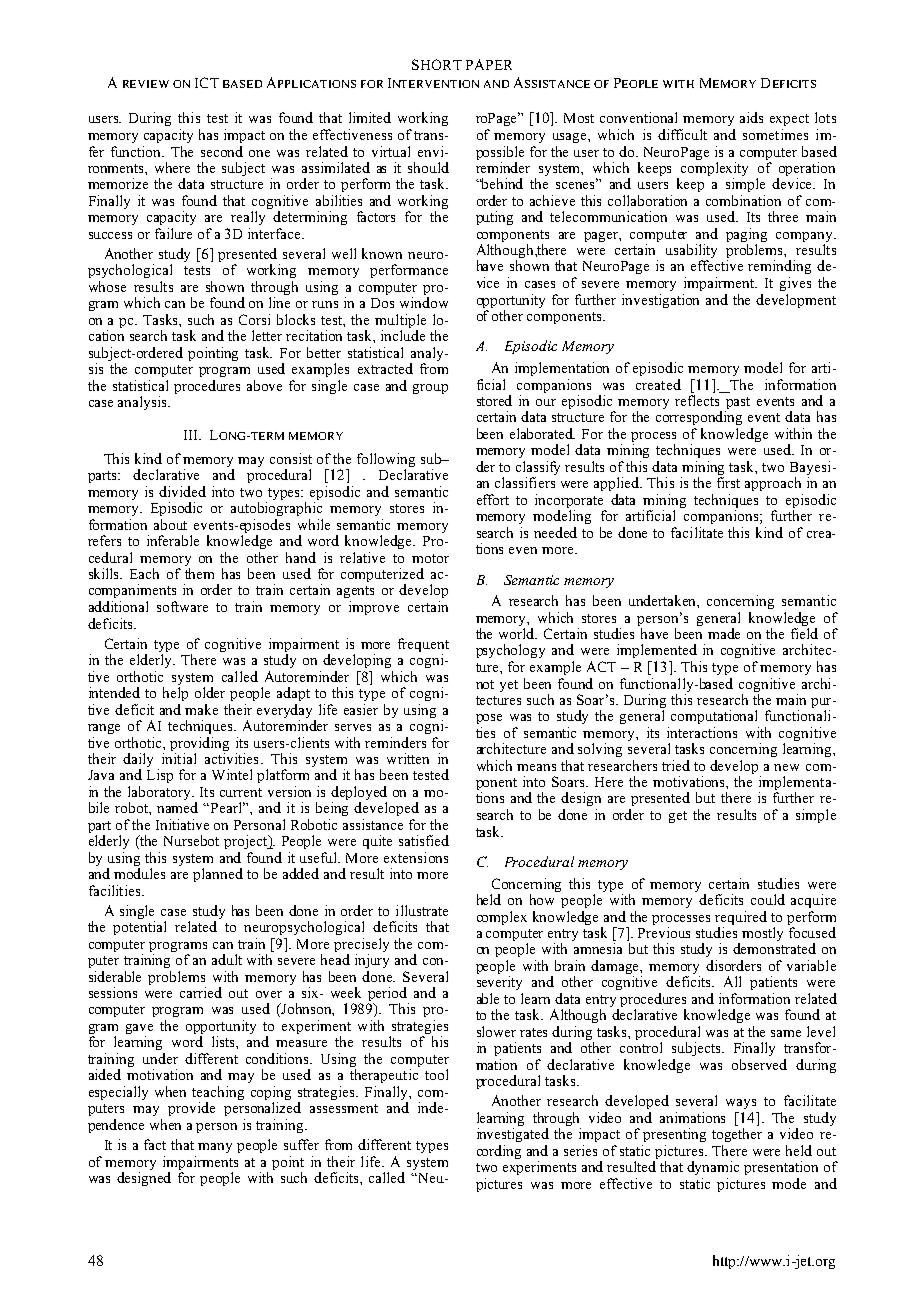  Describe the element at coordinates (751, 117) in the document. I see `aids` at that location.
